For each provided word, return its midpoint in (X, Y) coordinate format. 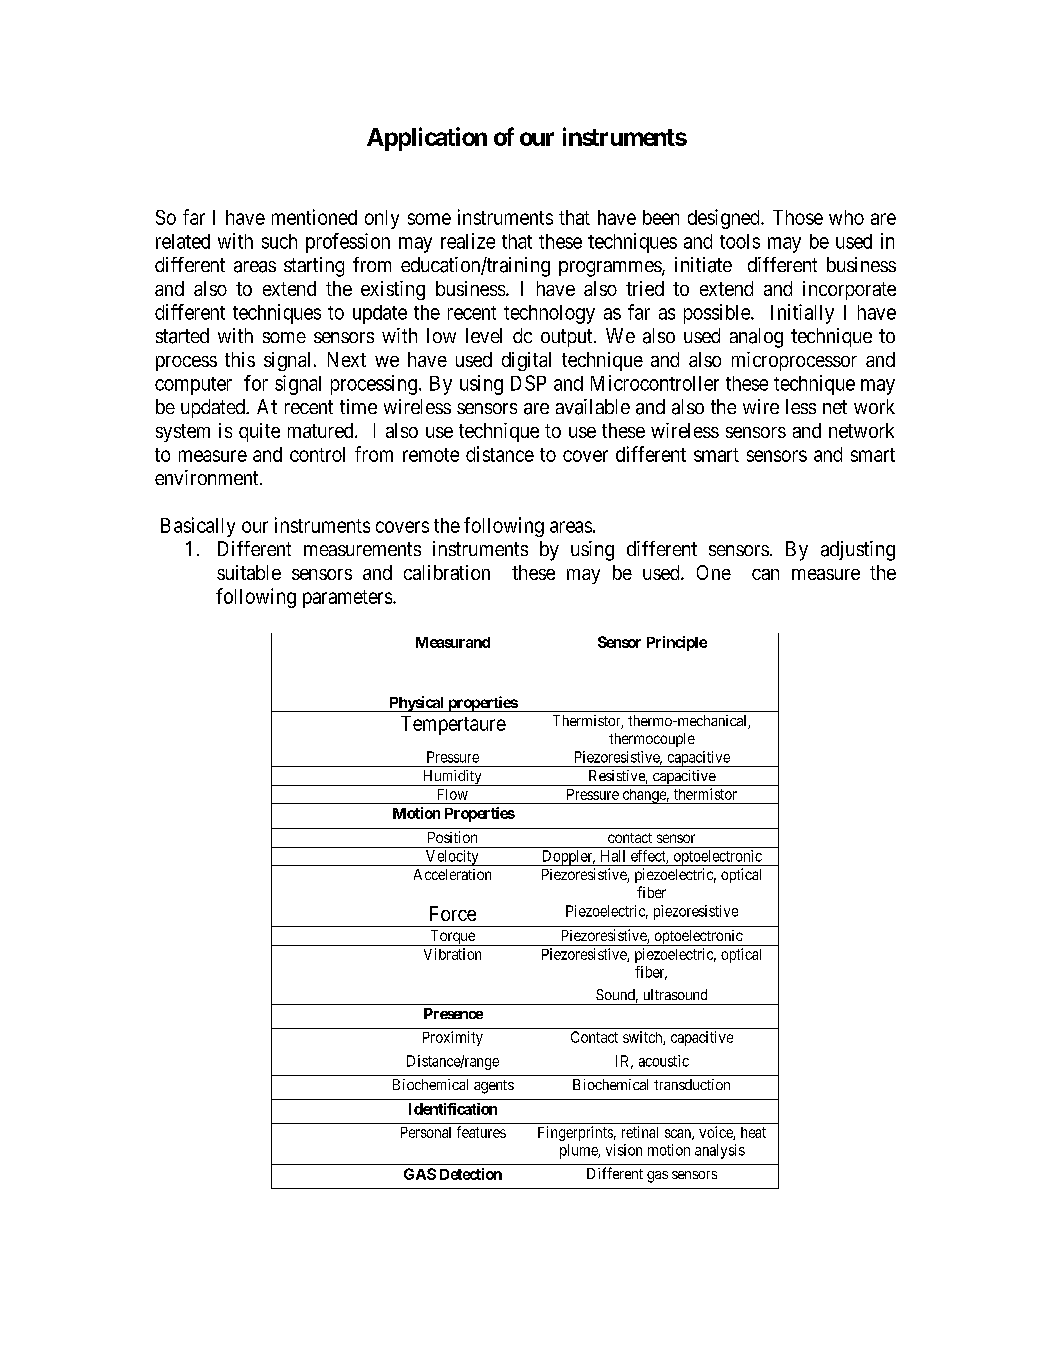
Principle (677, 643)
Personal (426, 1132)
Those (798, 217)
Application (427, 139)
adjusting (858, 551)
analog (756, 338)
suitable (249, 572)
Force (453, 913)
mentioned (314, 217)
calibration (447, 572)
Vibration (452, 954)
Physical (416, 704)
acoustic (664, 1061)
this (240, 359)
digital (526, 361)
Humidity (452, 778)
